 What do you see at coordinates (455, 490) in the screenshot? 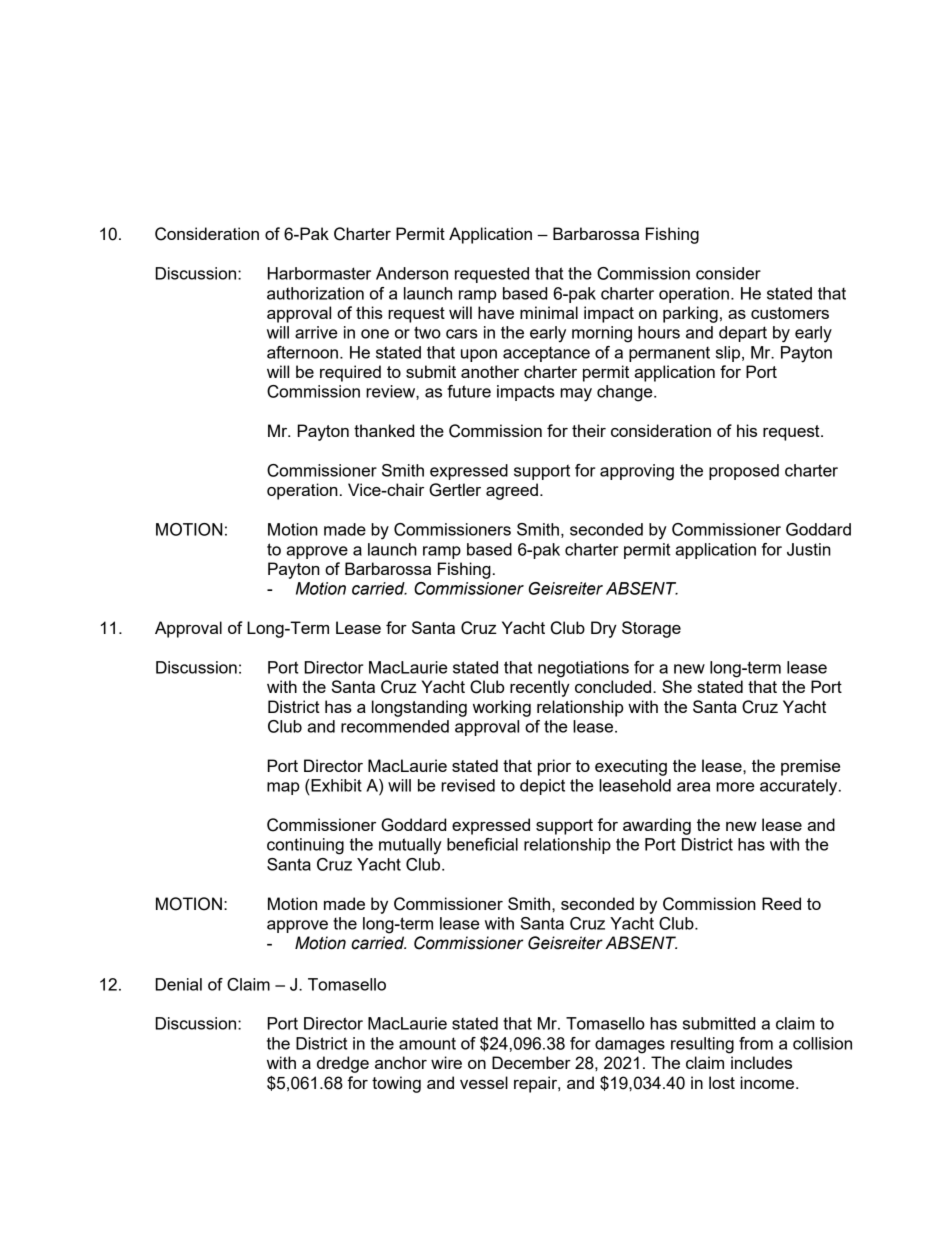
I see `Gertler` at bounding box center [455, 490].
